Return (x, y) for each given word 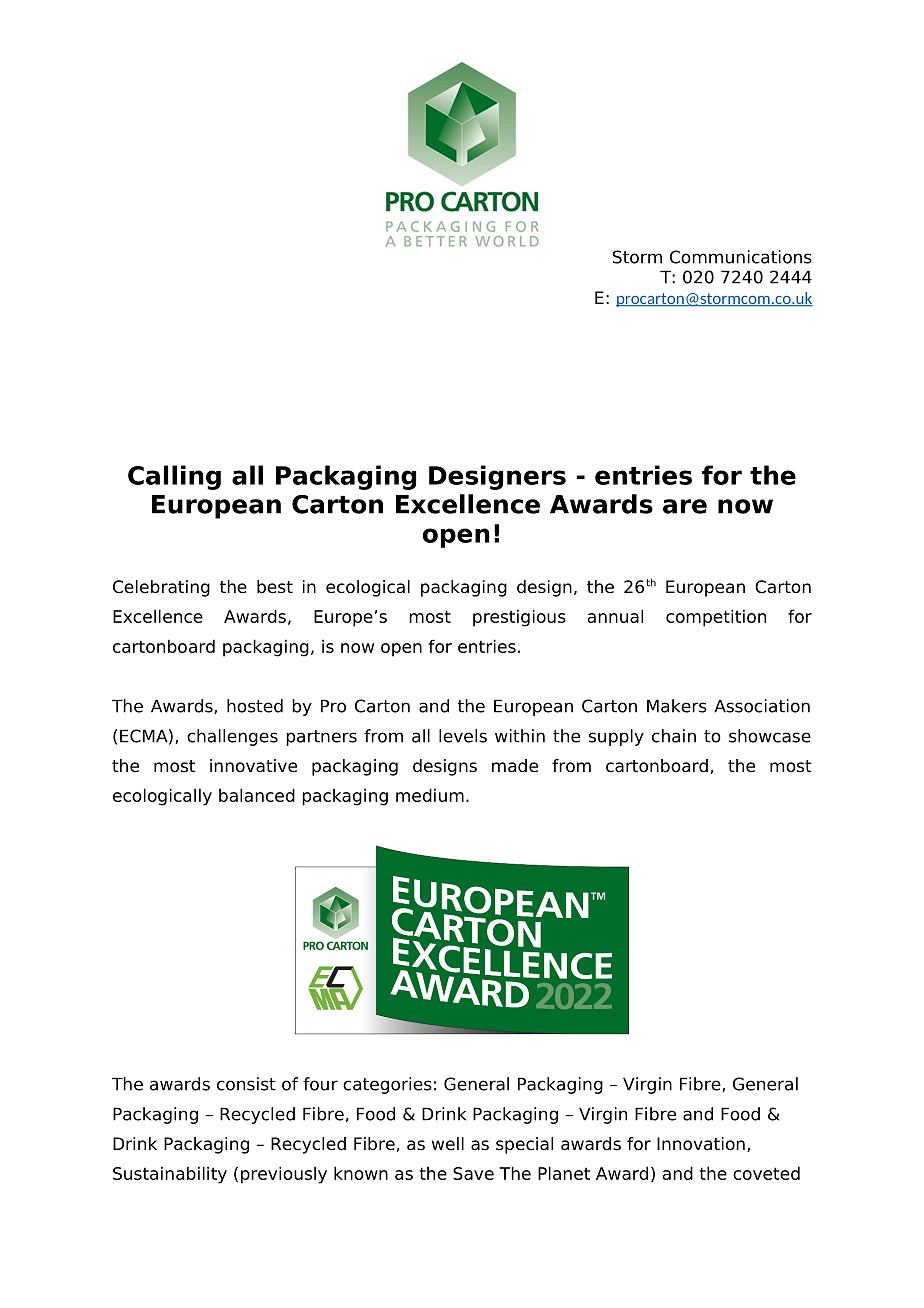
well (448, 1144)
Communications (741, 257)
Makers (677, 706)
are (685, 506)
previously (284, 1175)
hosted (255, 706)
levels (463, 736)
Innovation (701, 1144)
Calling (174, 477)
